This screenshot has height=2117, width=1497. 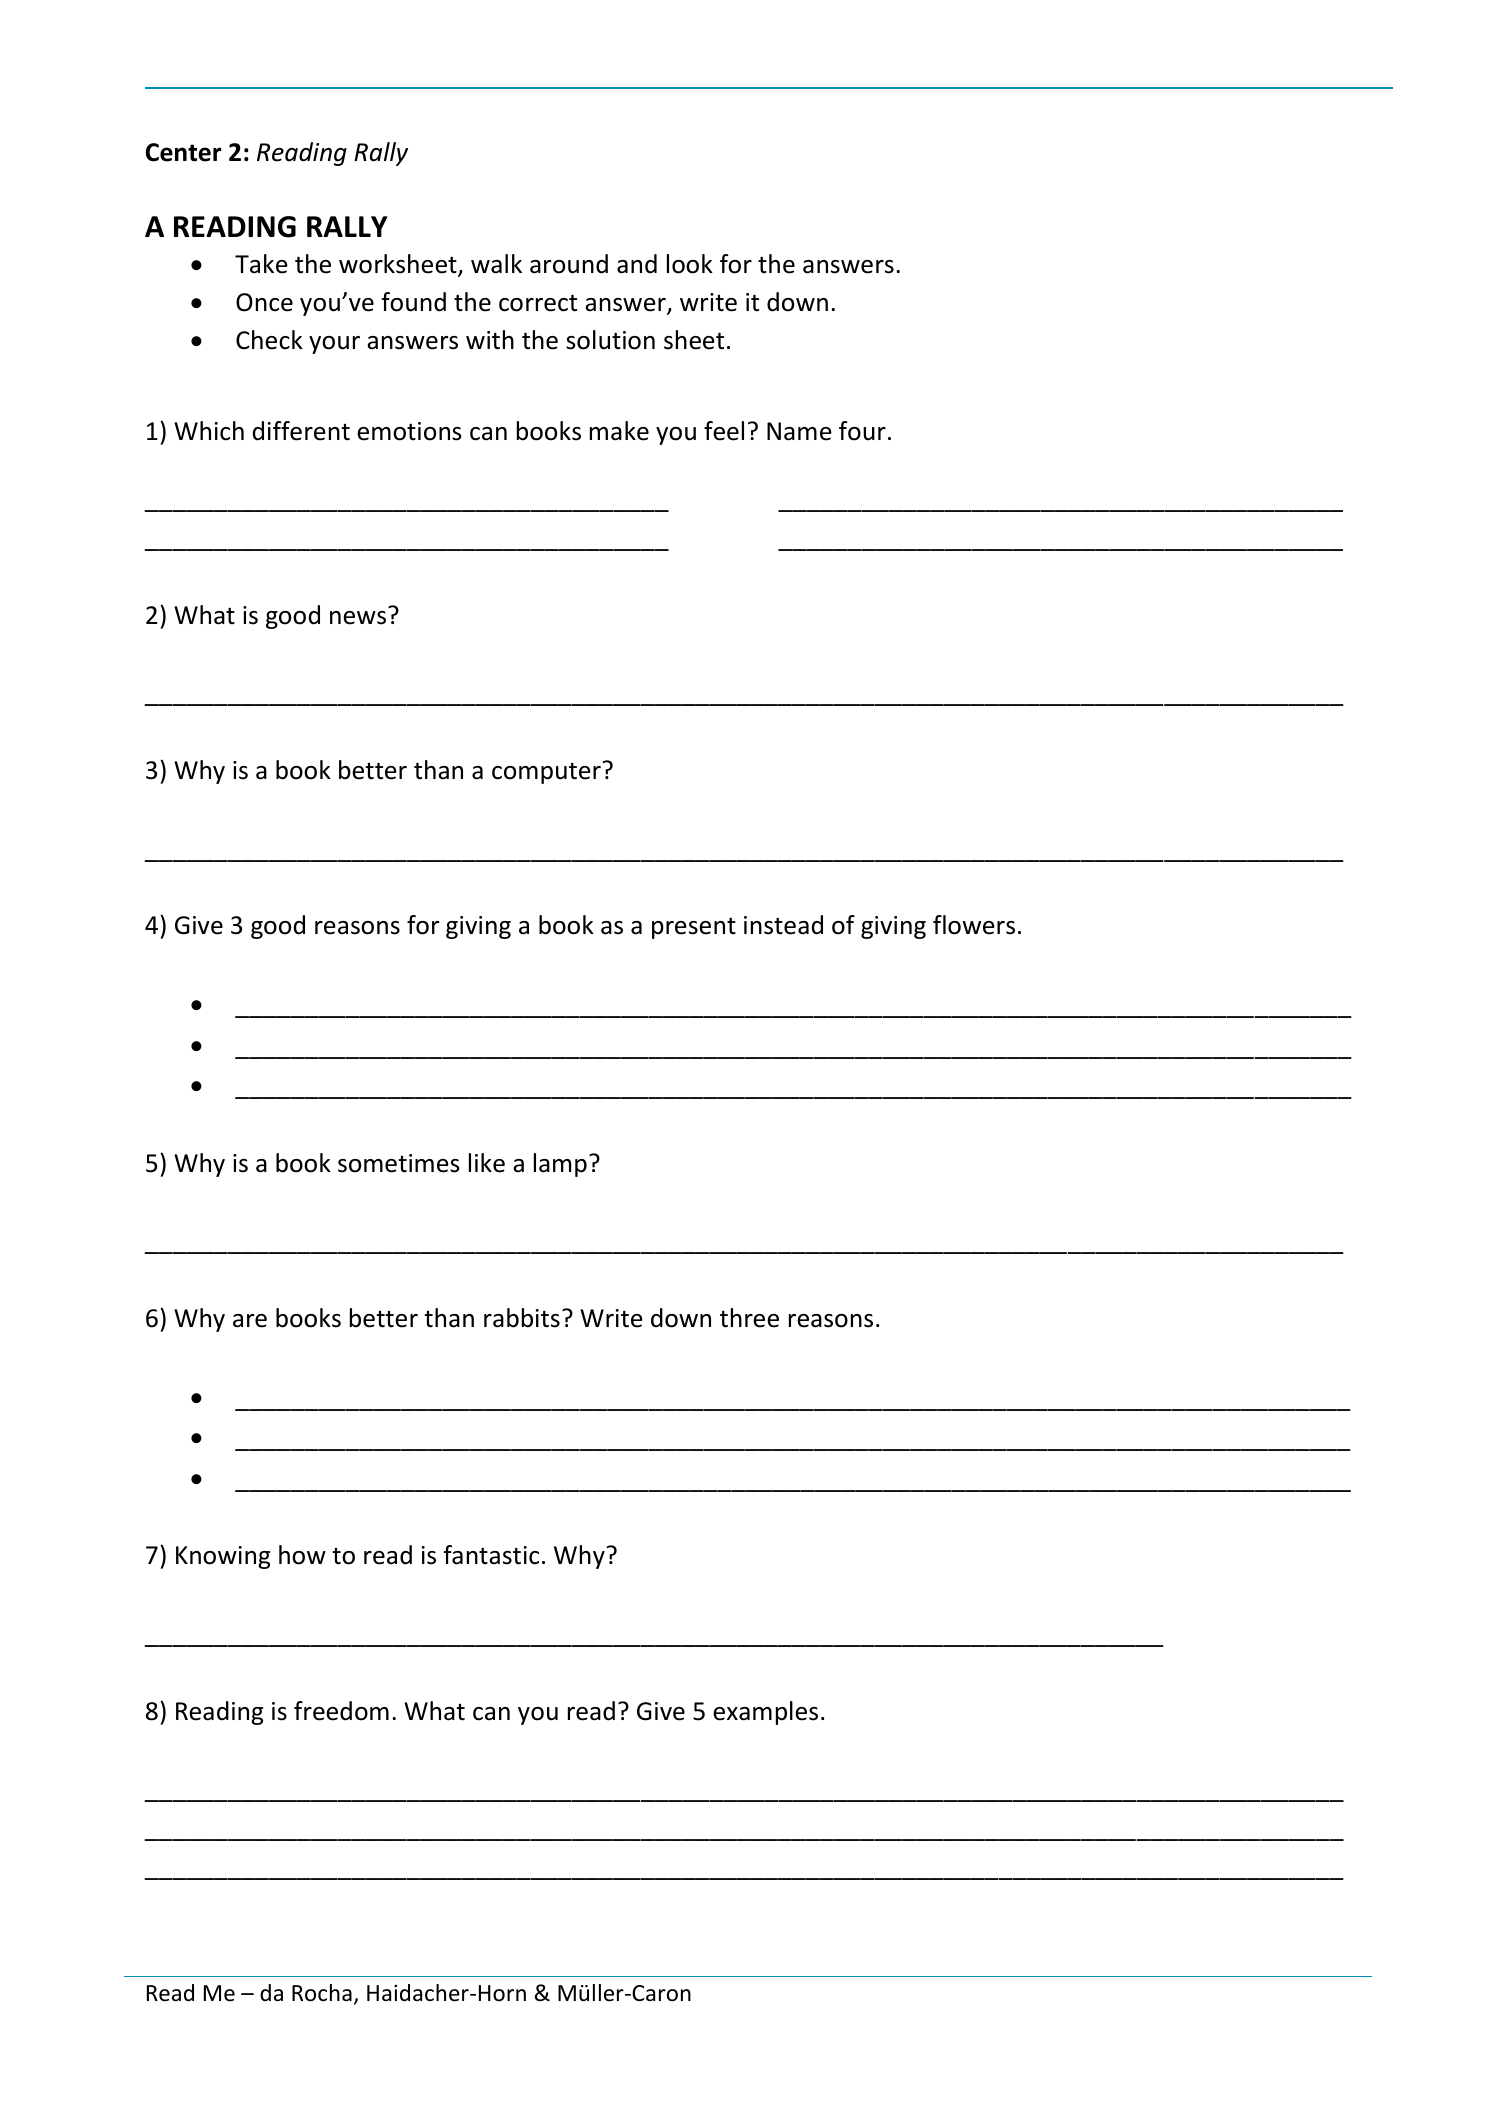 What do you see at coordinates (399, 1163) in the screenshot?
I see `sometimes` at bounding box center [399, 1163].
